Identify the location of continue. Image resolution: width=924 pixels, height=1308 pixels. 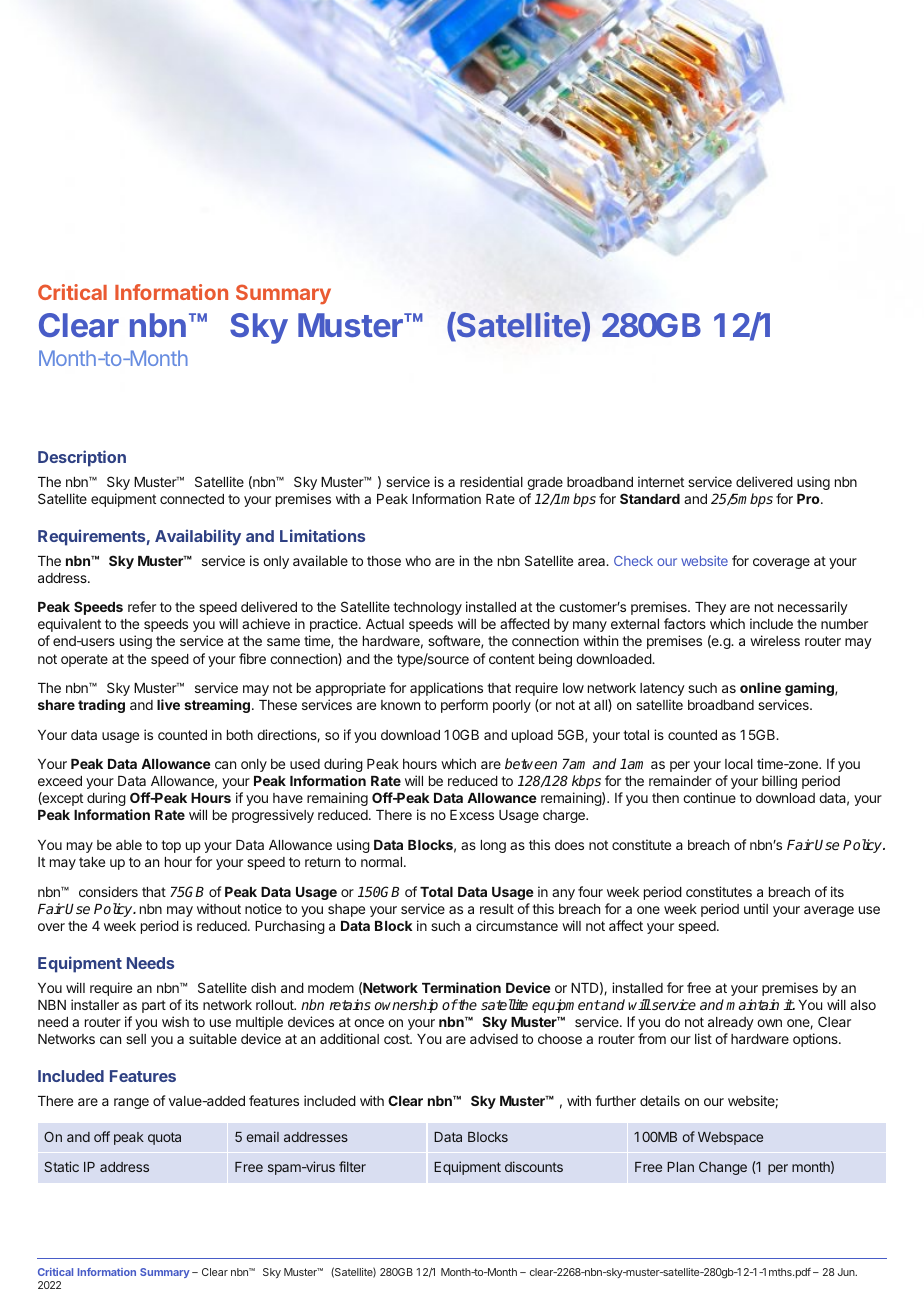
(709, 797).
